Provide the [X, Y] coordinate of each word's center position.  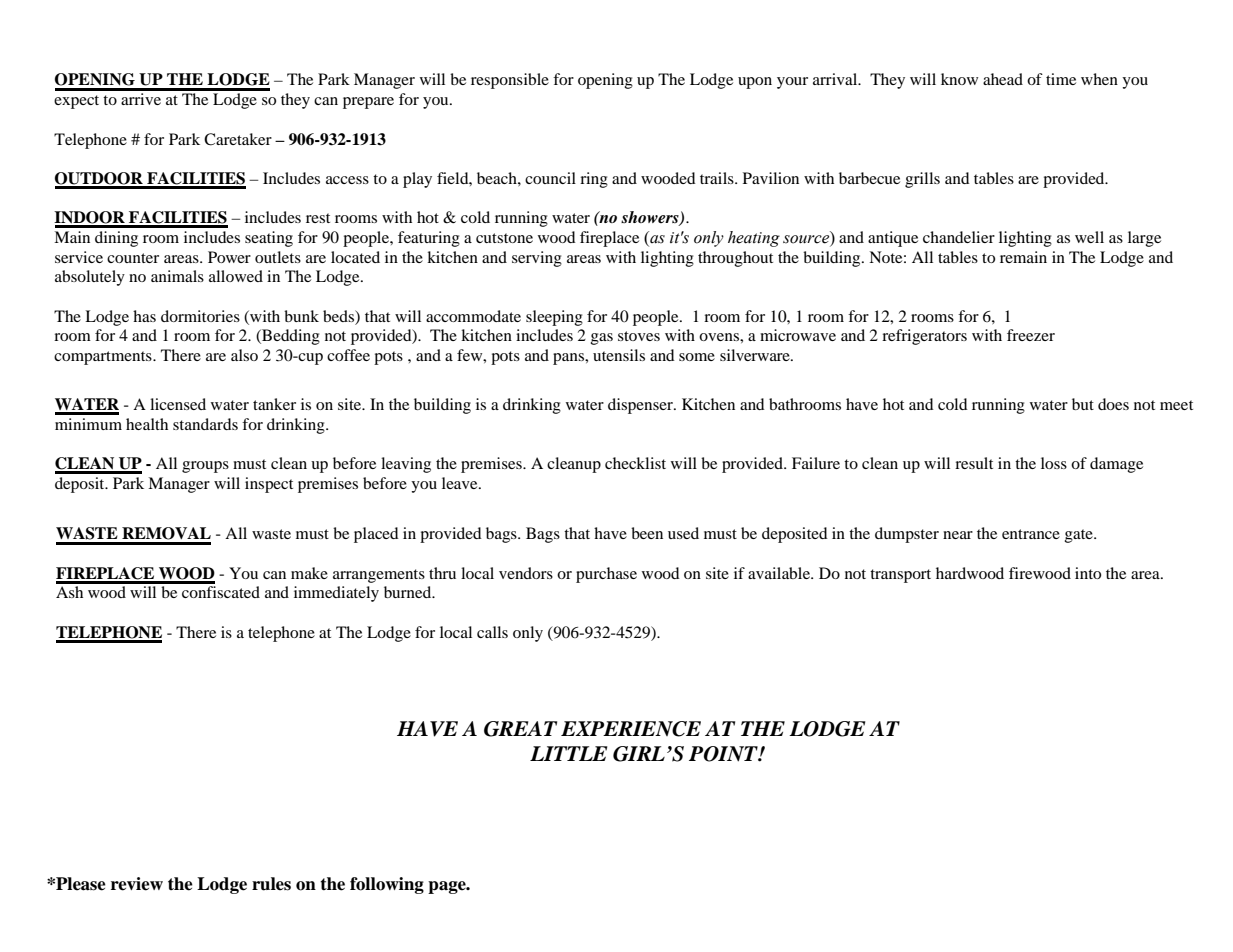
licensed [178, 404]
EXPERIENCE [631, 729]
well [1089, 237]
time [1061, 79]
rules [271, 884]
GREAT [520, 729]
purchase [606, 575]
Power [229, 257]
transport [900, 576]
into [1088, 573]
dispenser [641, 406]
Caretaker [238, 139]
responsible [510, 81]
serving [537, 259]
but [1083, 404]
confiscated [221, 592]
